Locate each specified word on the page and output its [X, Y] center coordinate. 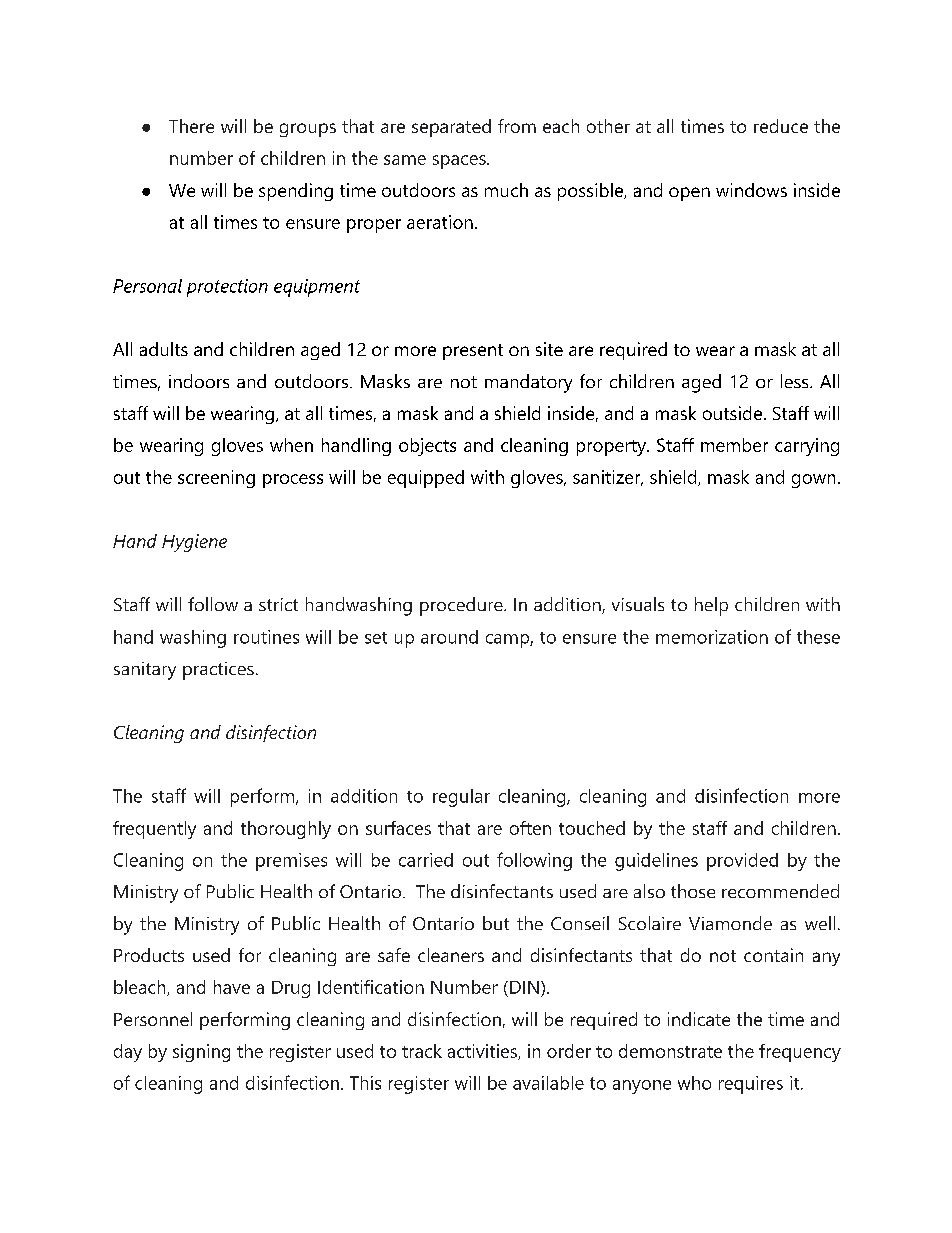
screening [216, 479]
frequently [154, 830]
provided [742, 862]
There [191, 126]
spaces [460, 162]
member [734, 445]
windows [751, 190]
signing [201, 1053]
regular [461, 798]
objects [427, 447]
